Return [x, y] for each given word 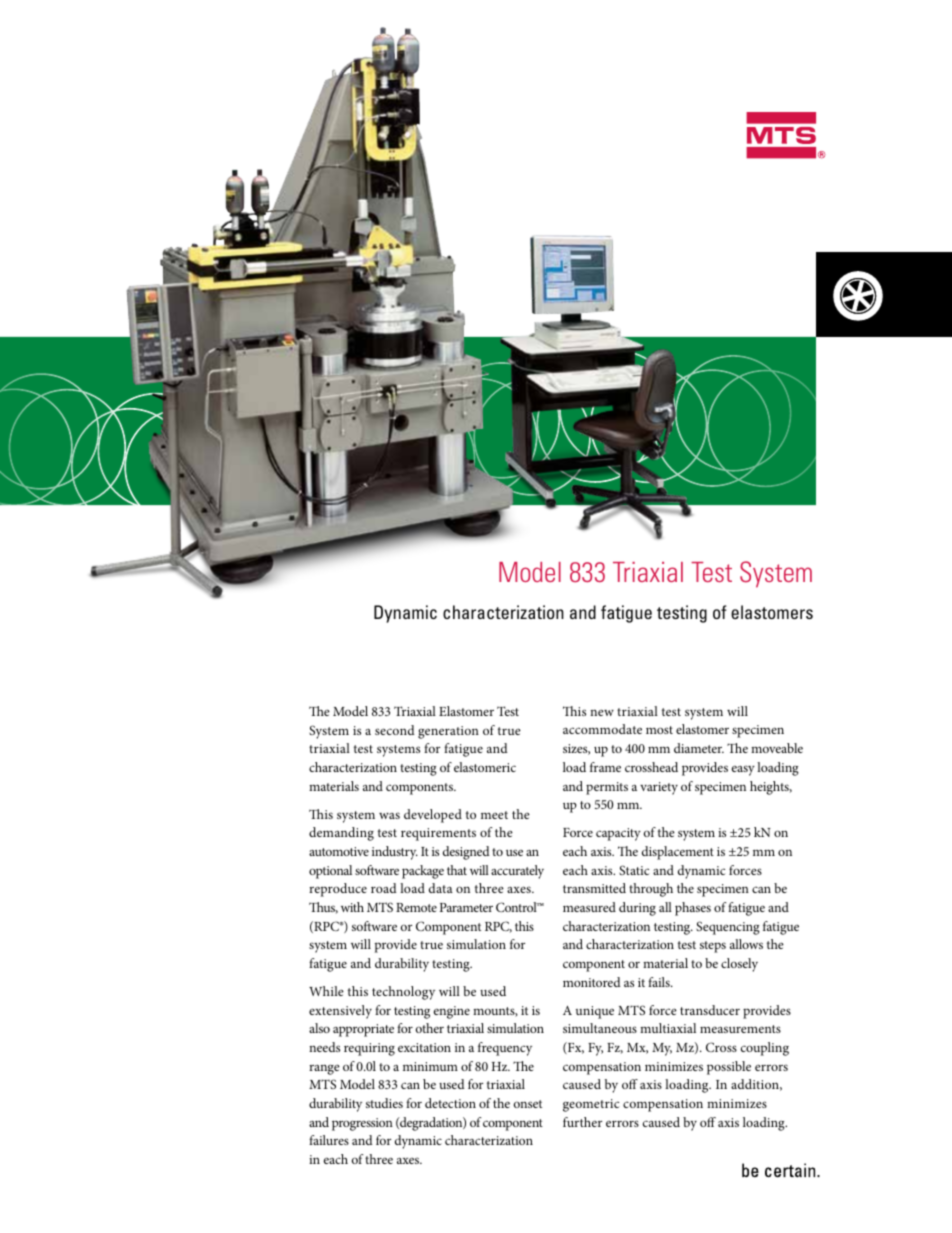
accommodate [602, 729]
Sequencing [728, 928]
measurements [740, 1029]
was [389, 815]
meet [494, 815]
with [352, 907]
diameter [699, 748]
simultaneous [600, 1028]
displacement [678, 853]
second [395, 730]
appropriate [363, 1030]
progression [362, 1124]
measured [589, 907]
